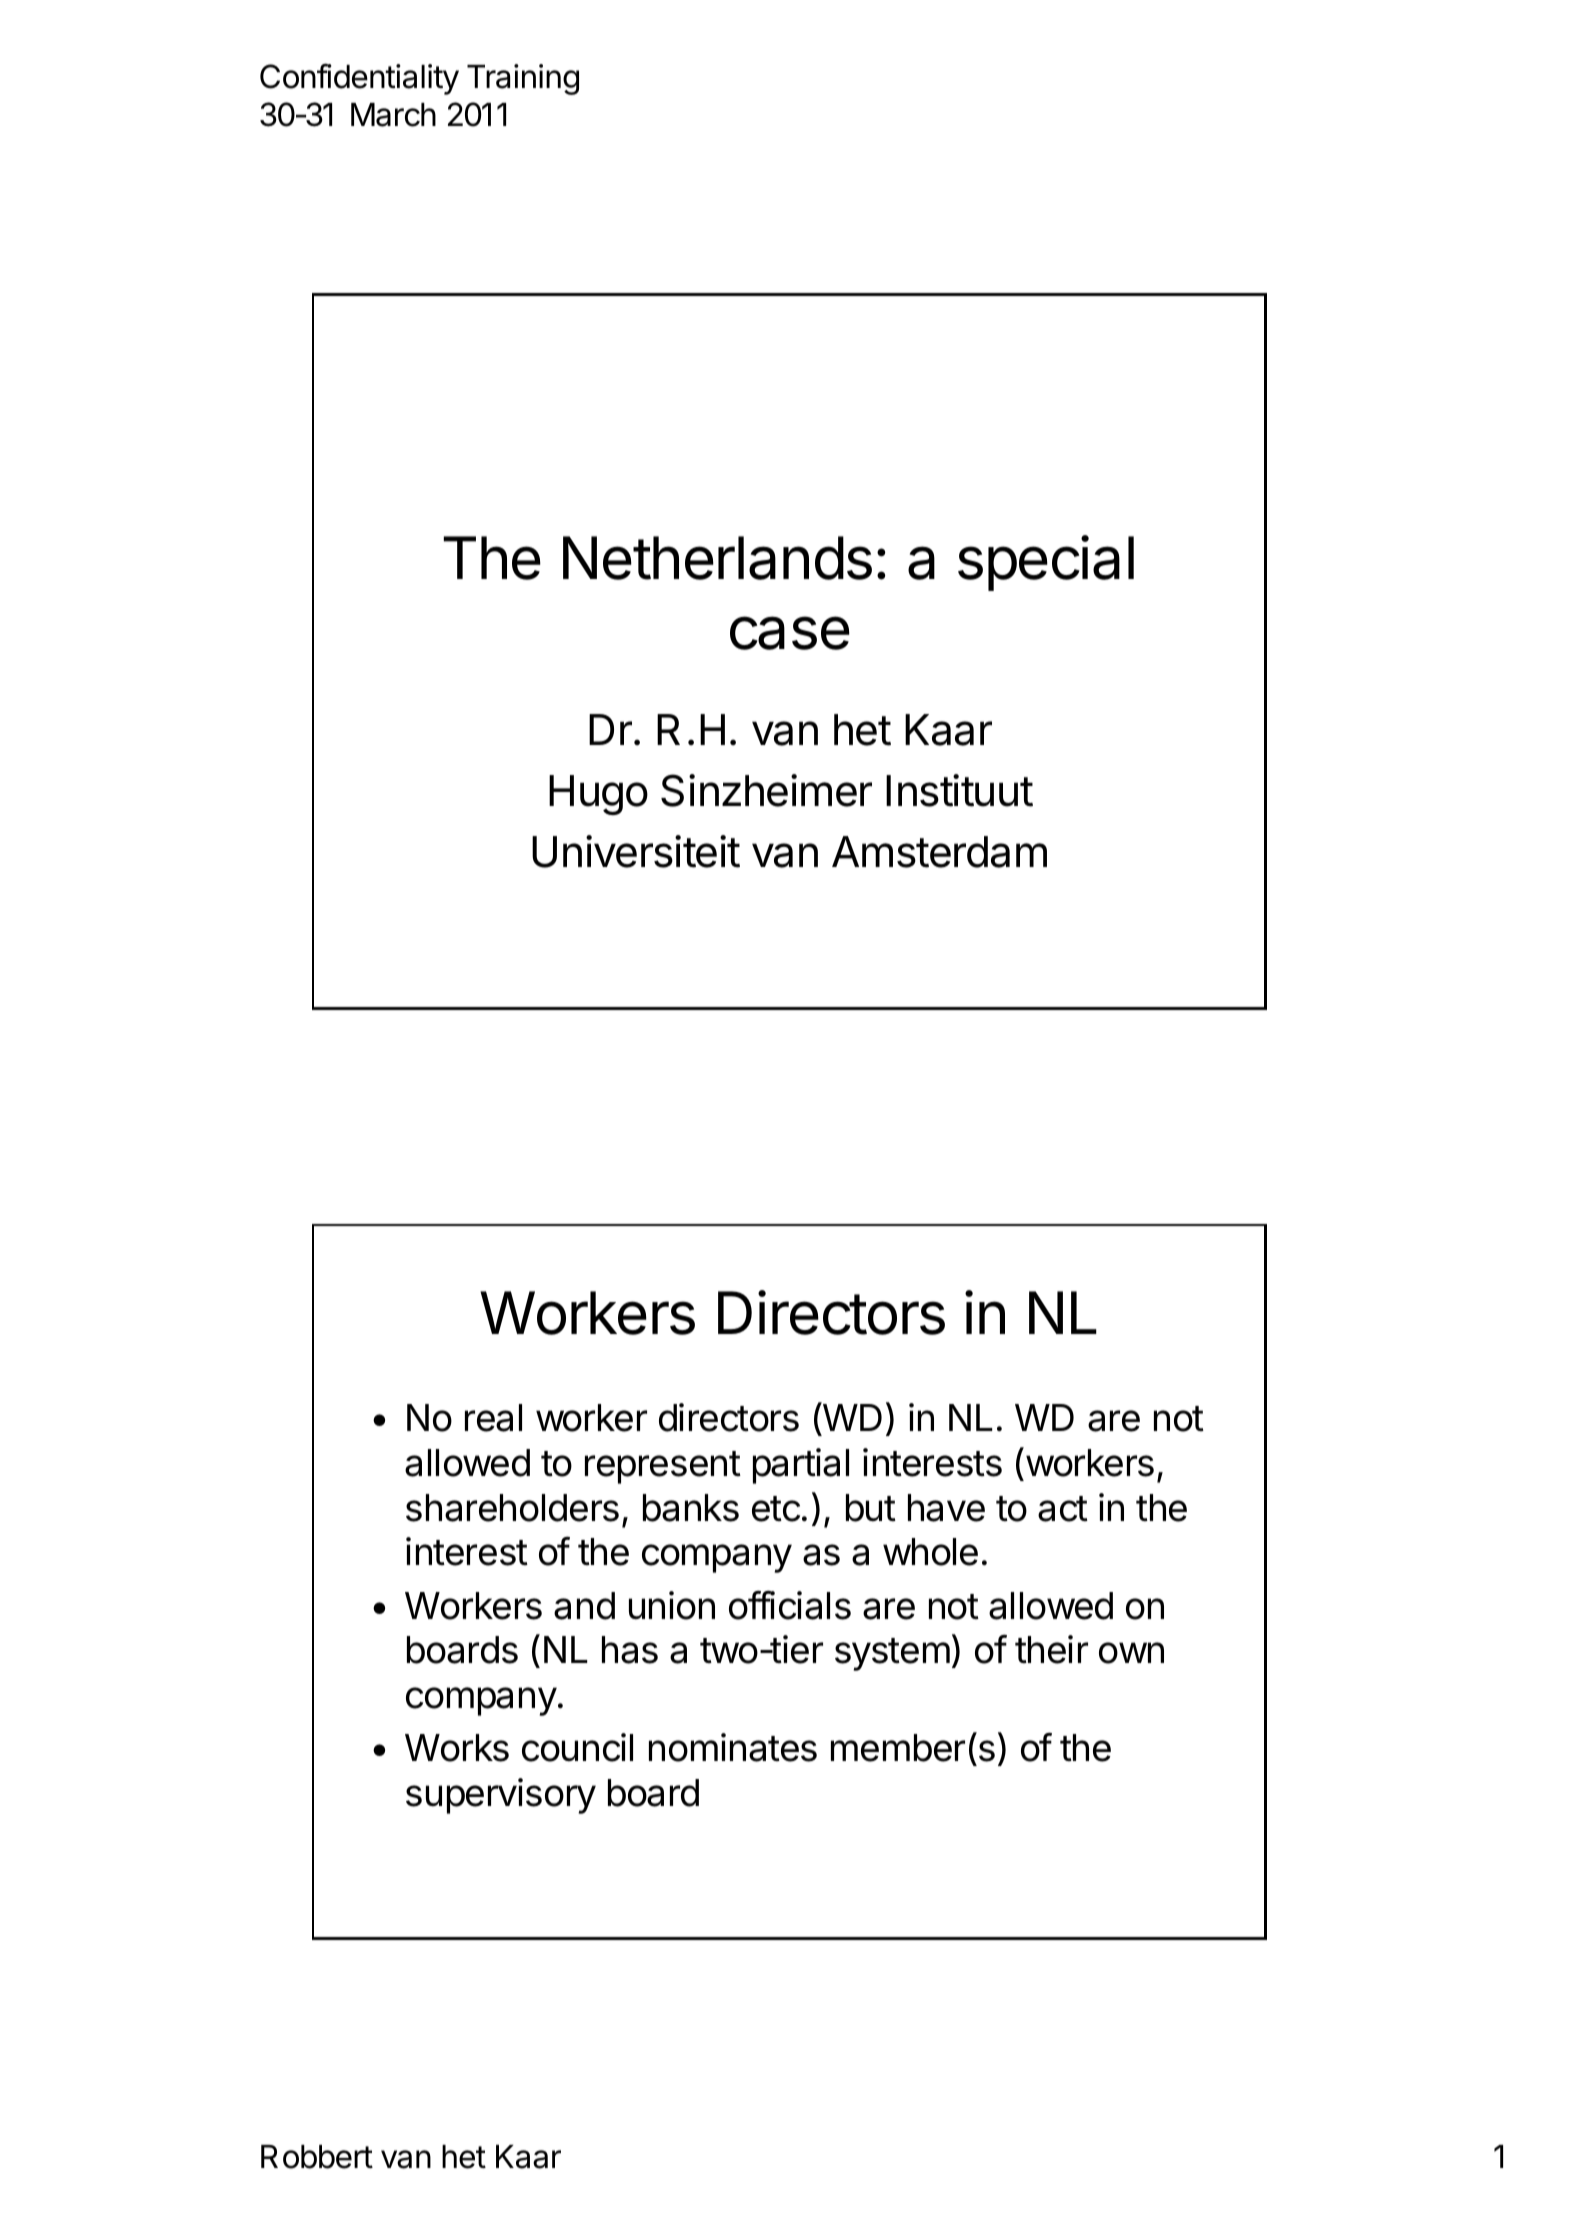 The height and width of the image is (2234, 1579). Describe the element at coordinates (457, 1748) in the image. I see `Works` at that location.
